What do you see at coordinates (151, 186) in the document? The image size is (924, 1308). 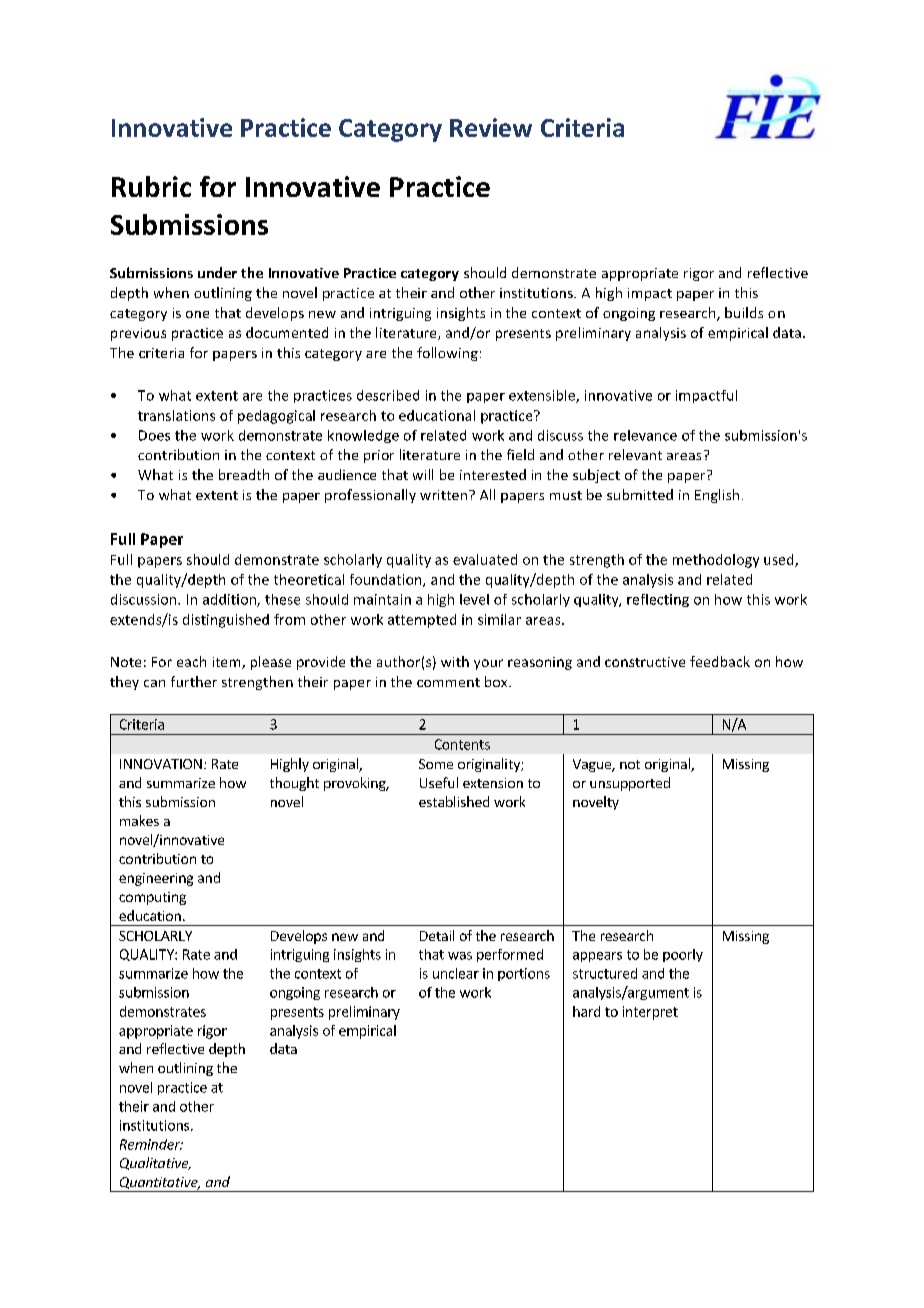 I see `Rubric` at bounding box center [151, 186].
